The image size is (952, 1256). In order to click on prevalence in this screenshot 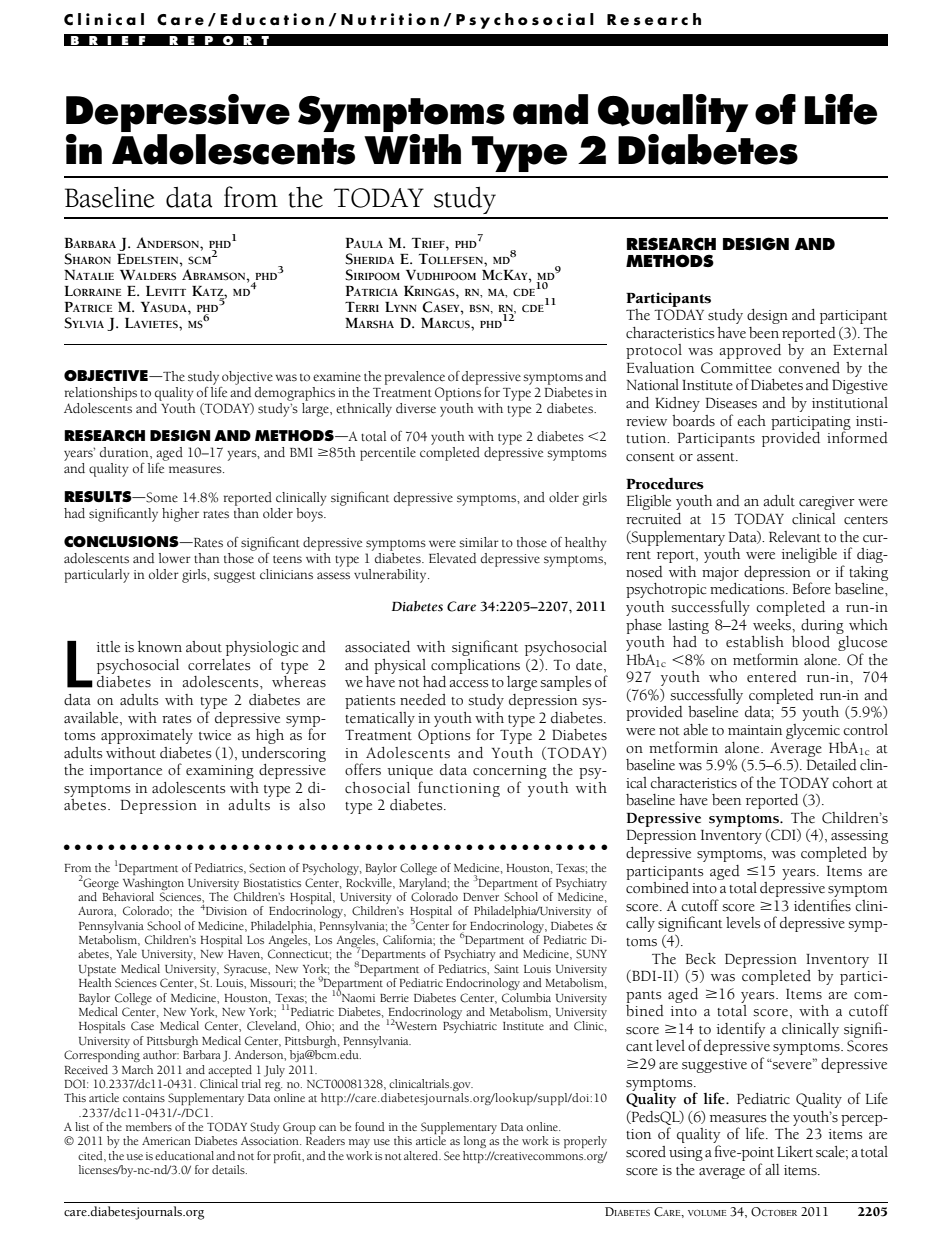, I will do `click(415, 378)`.
